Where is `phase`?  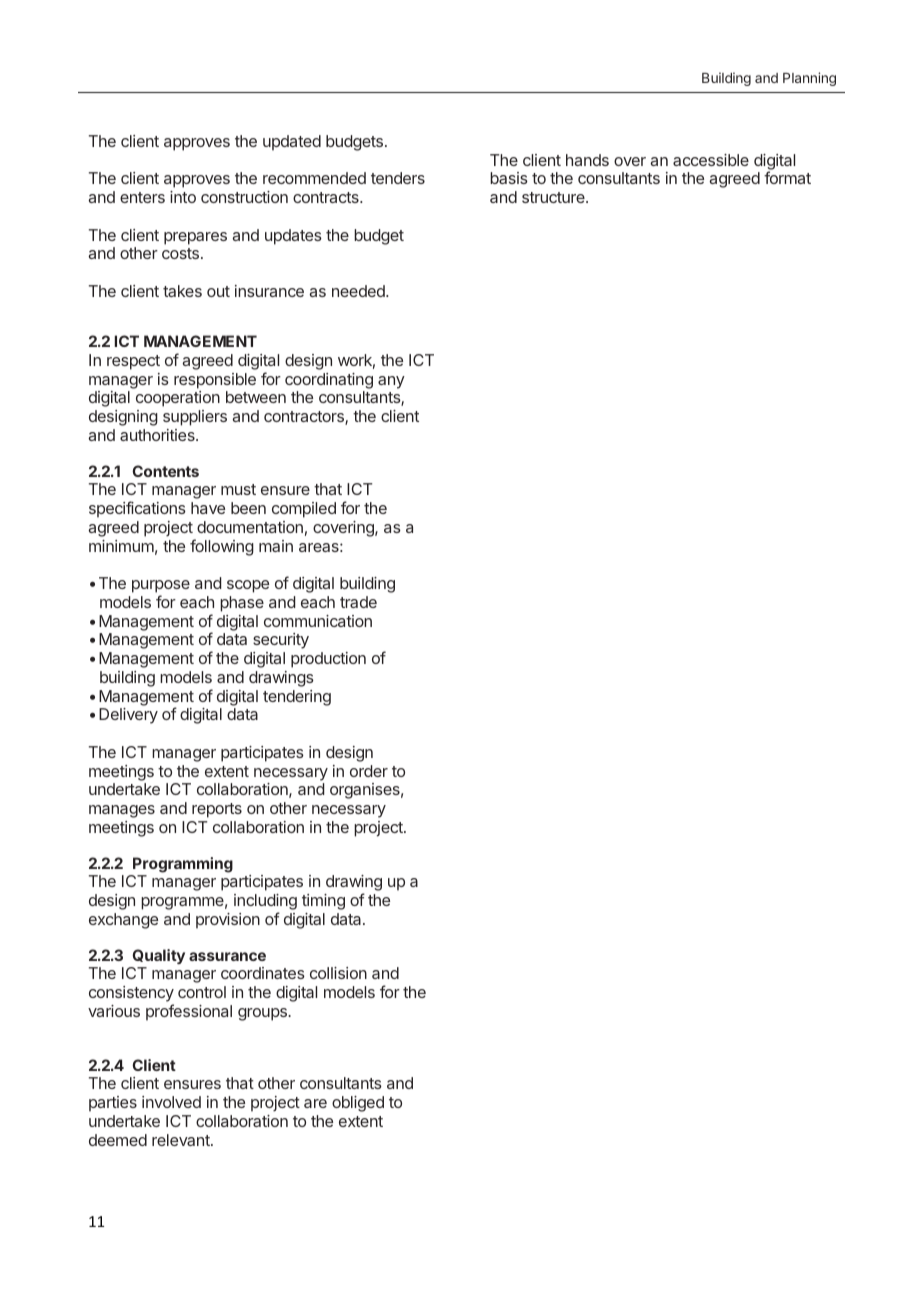 phase is located at coordinates (242, 604).
